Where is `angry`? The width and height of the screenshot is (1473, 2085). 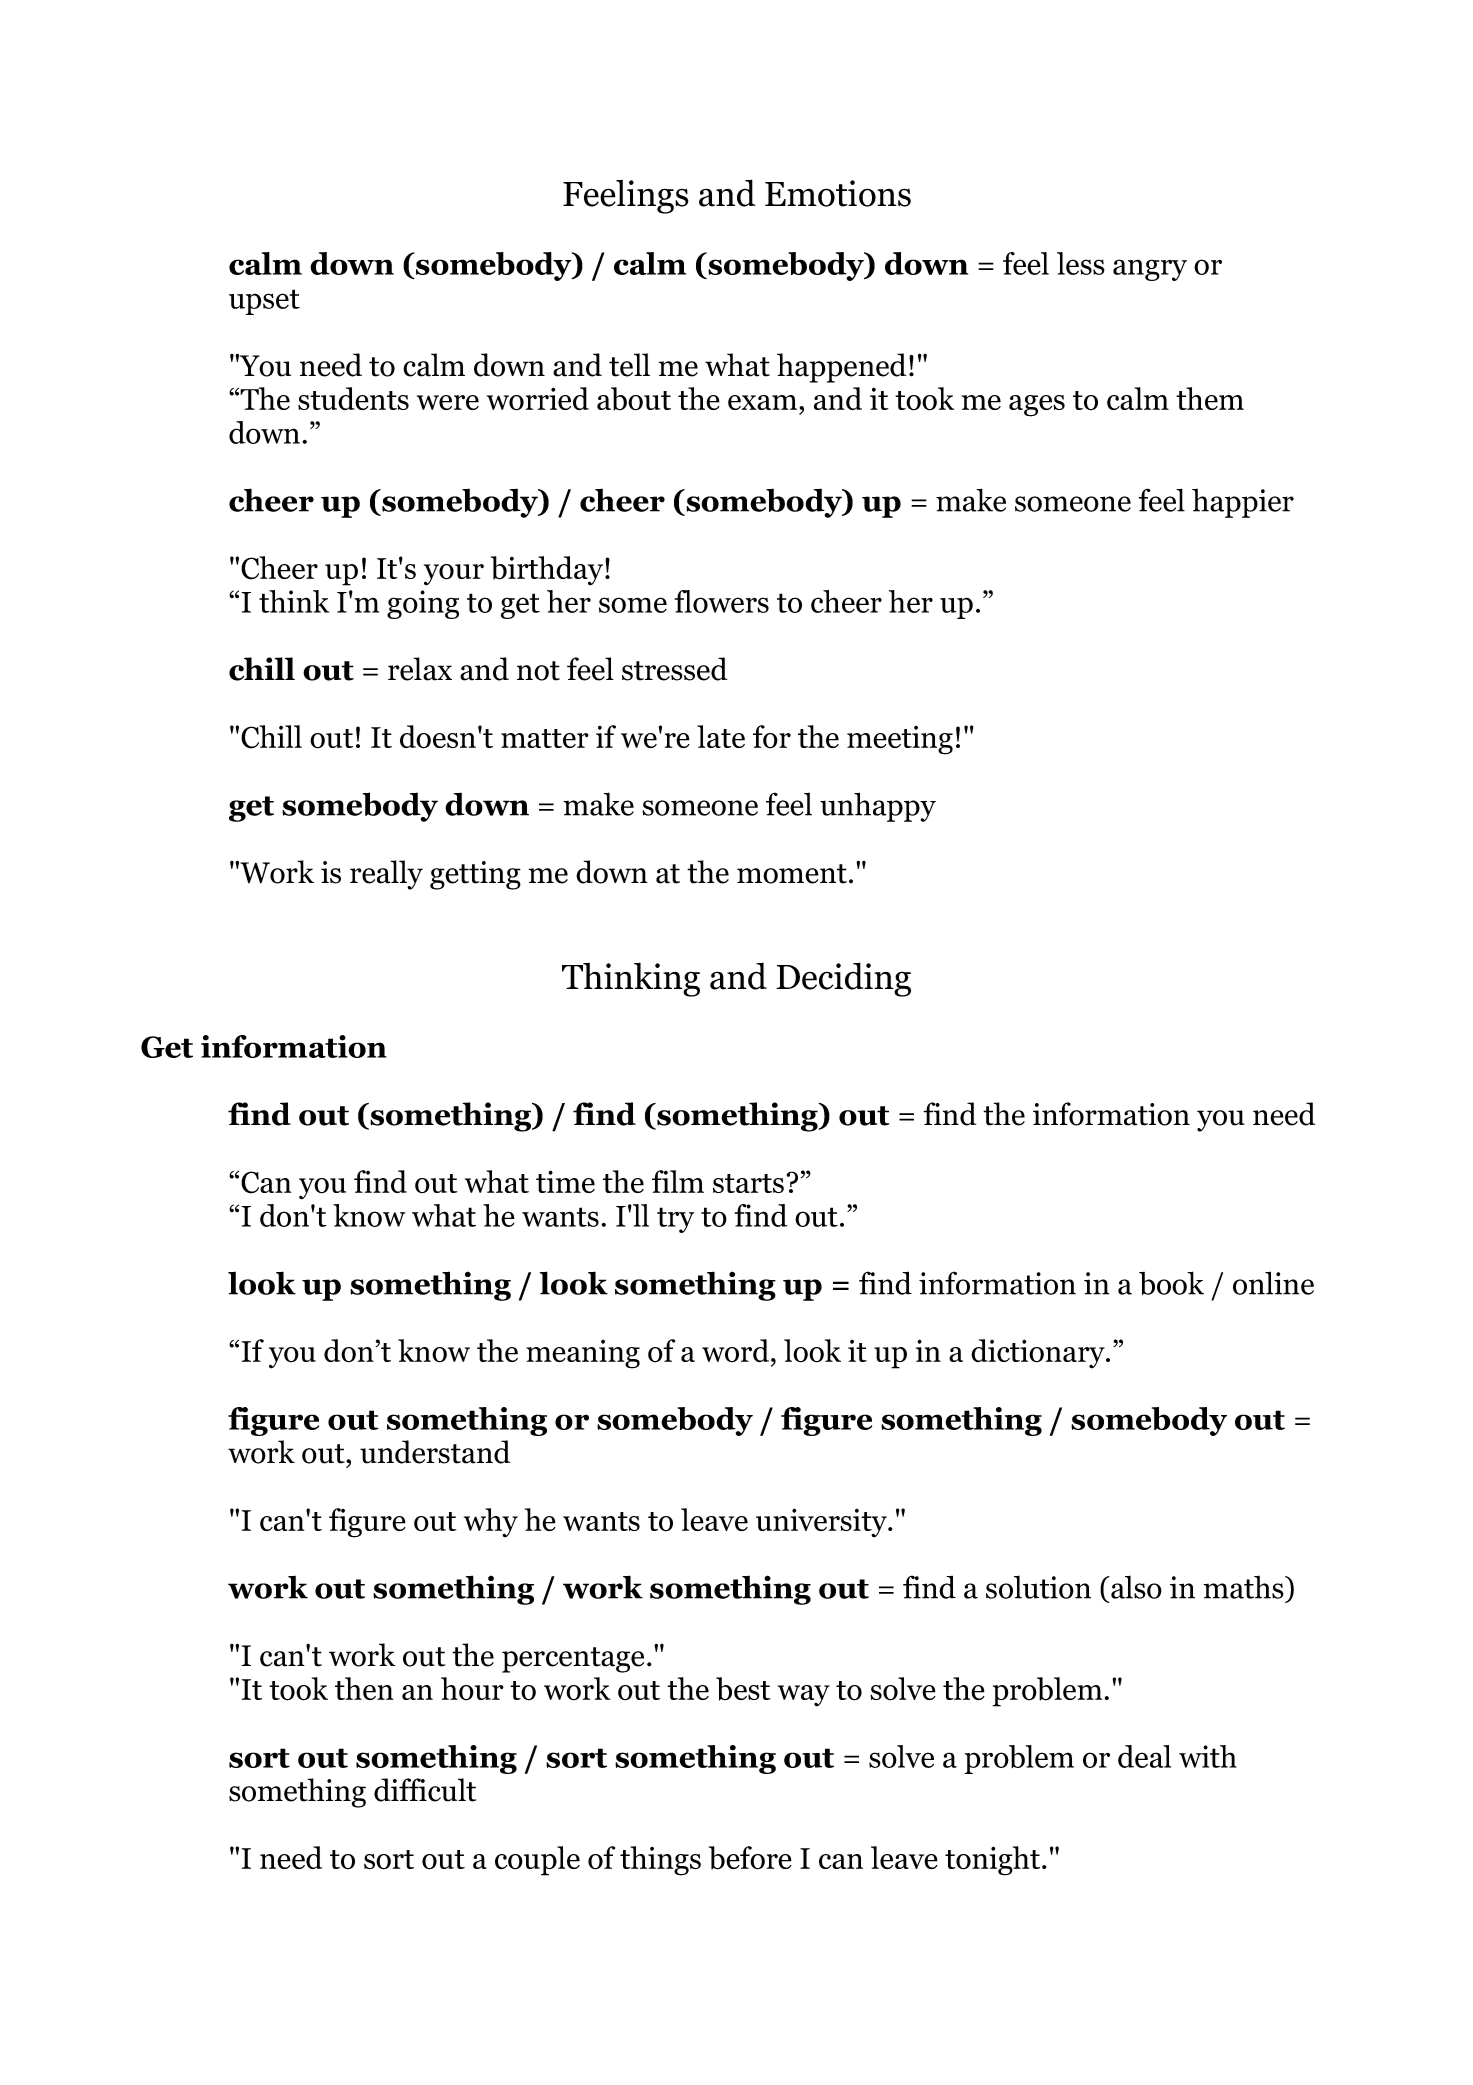
angry is located at coordinates (1150, 270).
